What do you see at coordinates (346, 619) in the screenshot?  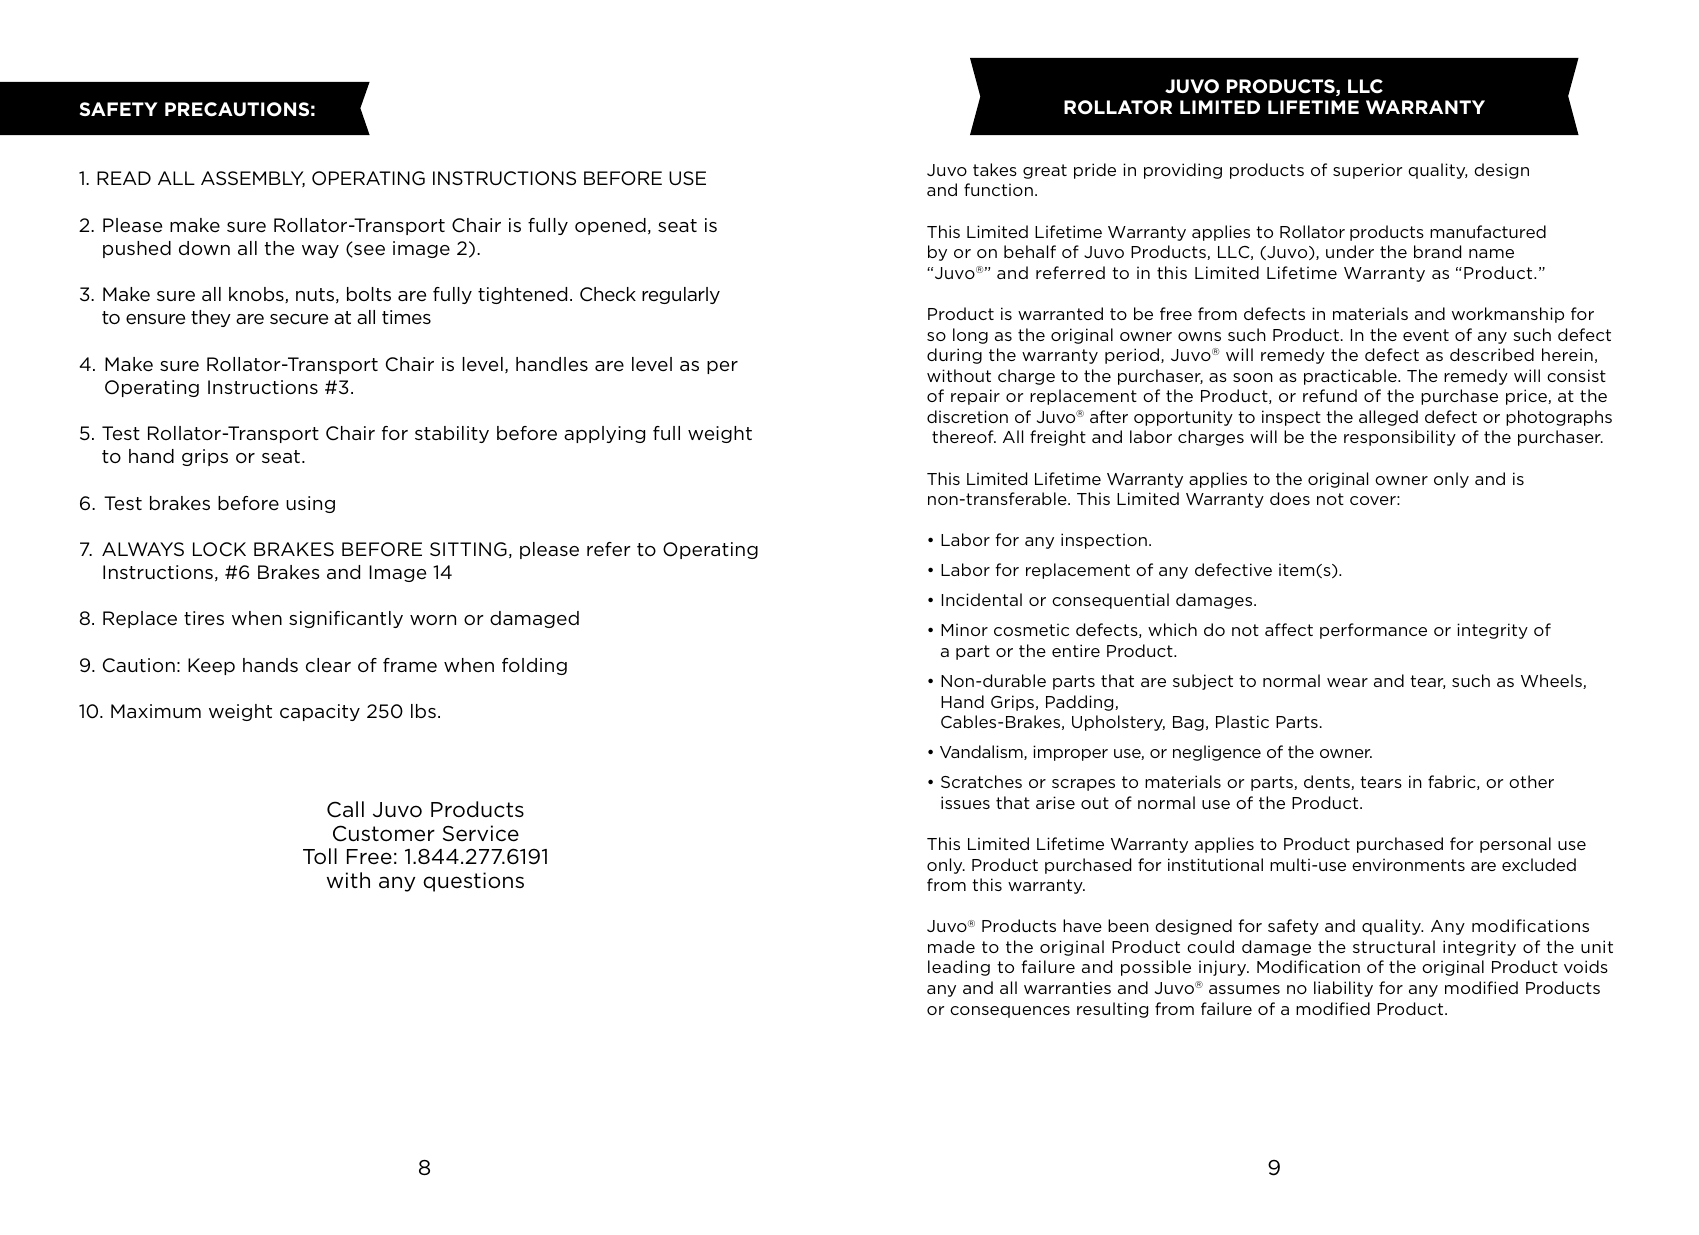 I see `significantly` at bounding box center [346, 619].
